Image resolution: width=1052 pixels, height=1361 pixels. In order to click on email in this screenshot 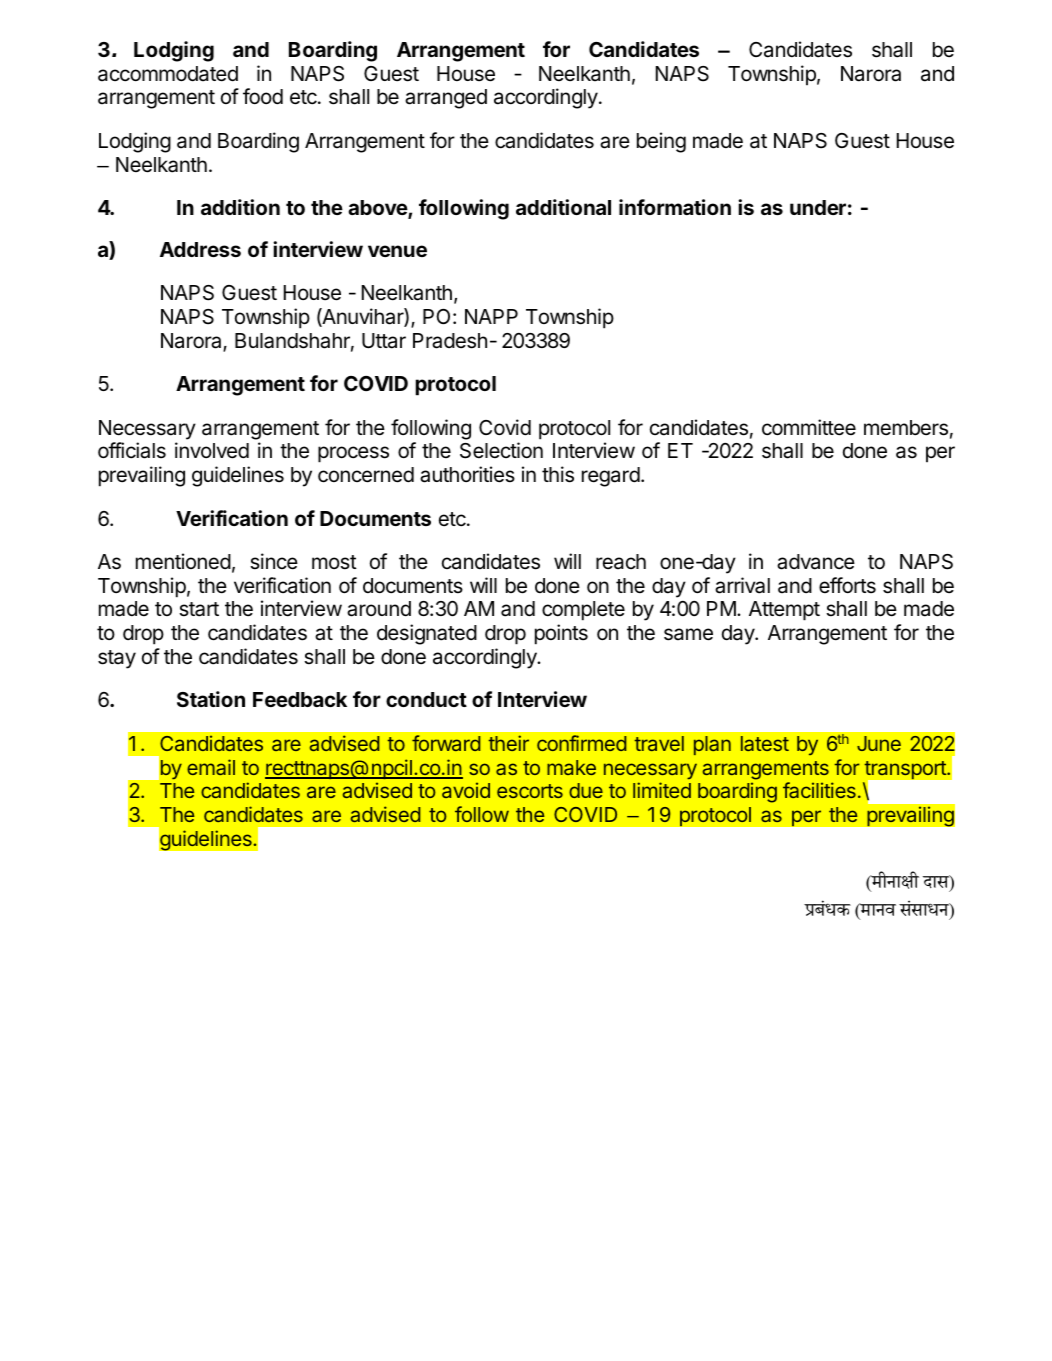, I will do `click(211, 767)`.
